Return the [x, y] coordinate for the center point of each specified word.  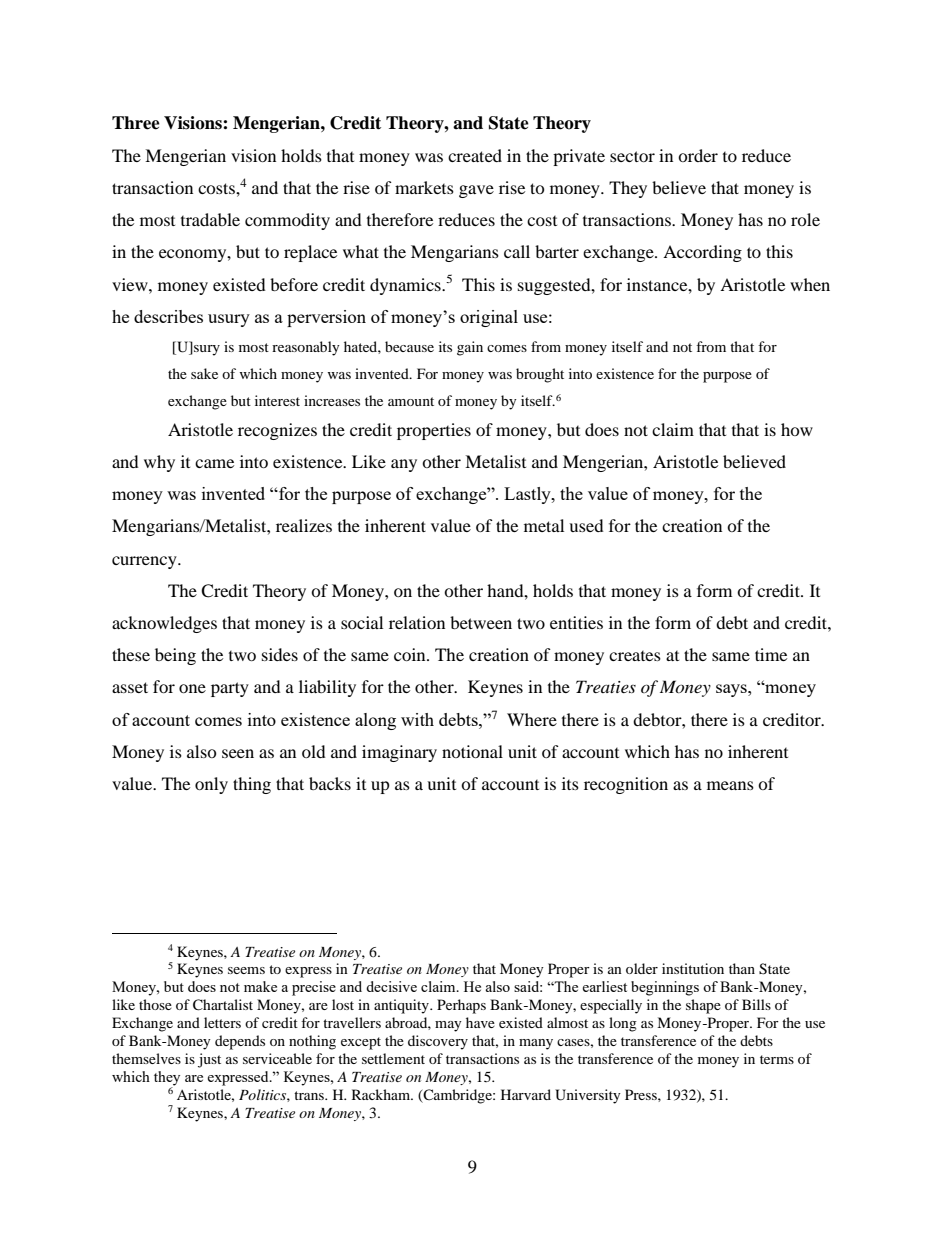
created [475, 155]
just [209, 1060]
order [698, 155]
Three [136, 123]
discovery [438, 1042]
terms [777, 1059]
